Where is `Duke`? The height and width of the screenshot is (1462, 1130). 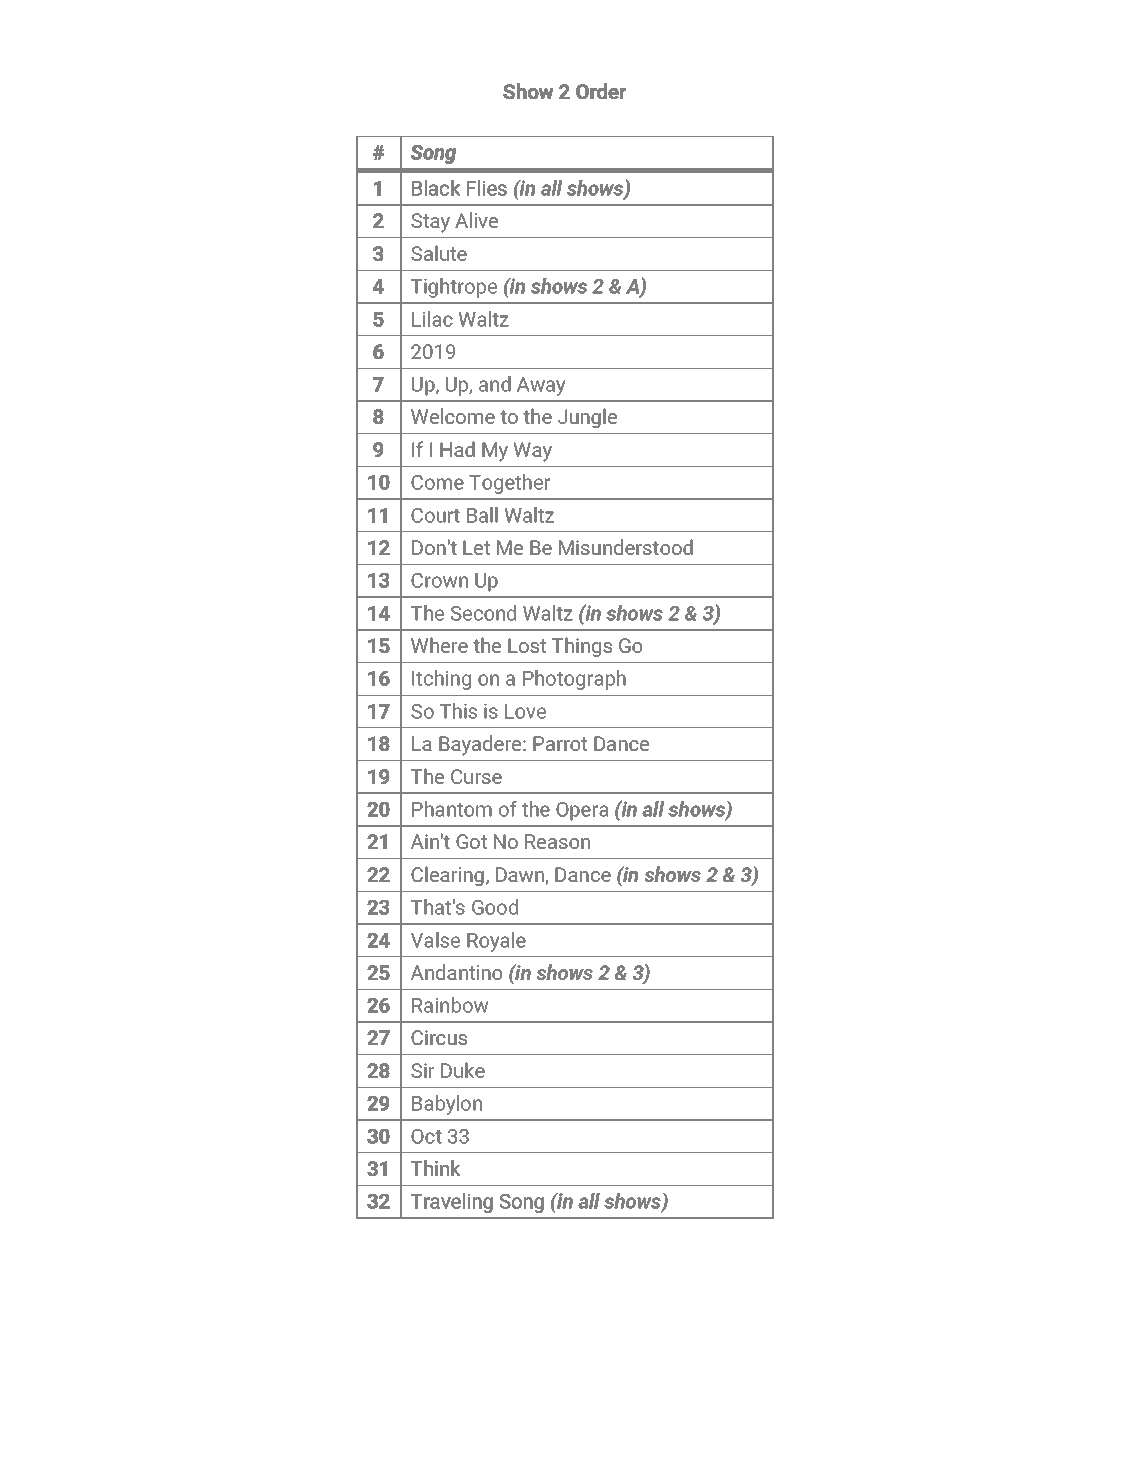 Duke is located at coordinates (463, 1070).
